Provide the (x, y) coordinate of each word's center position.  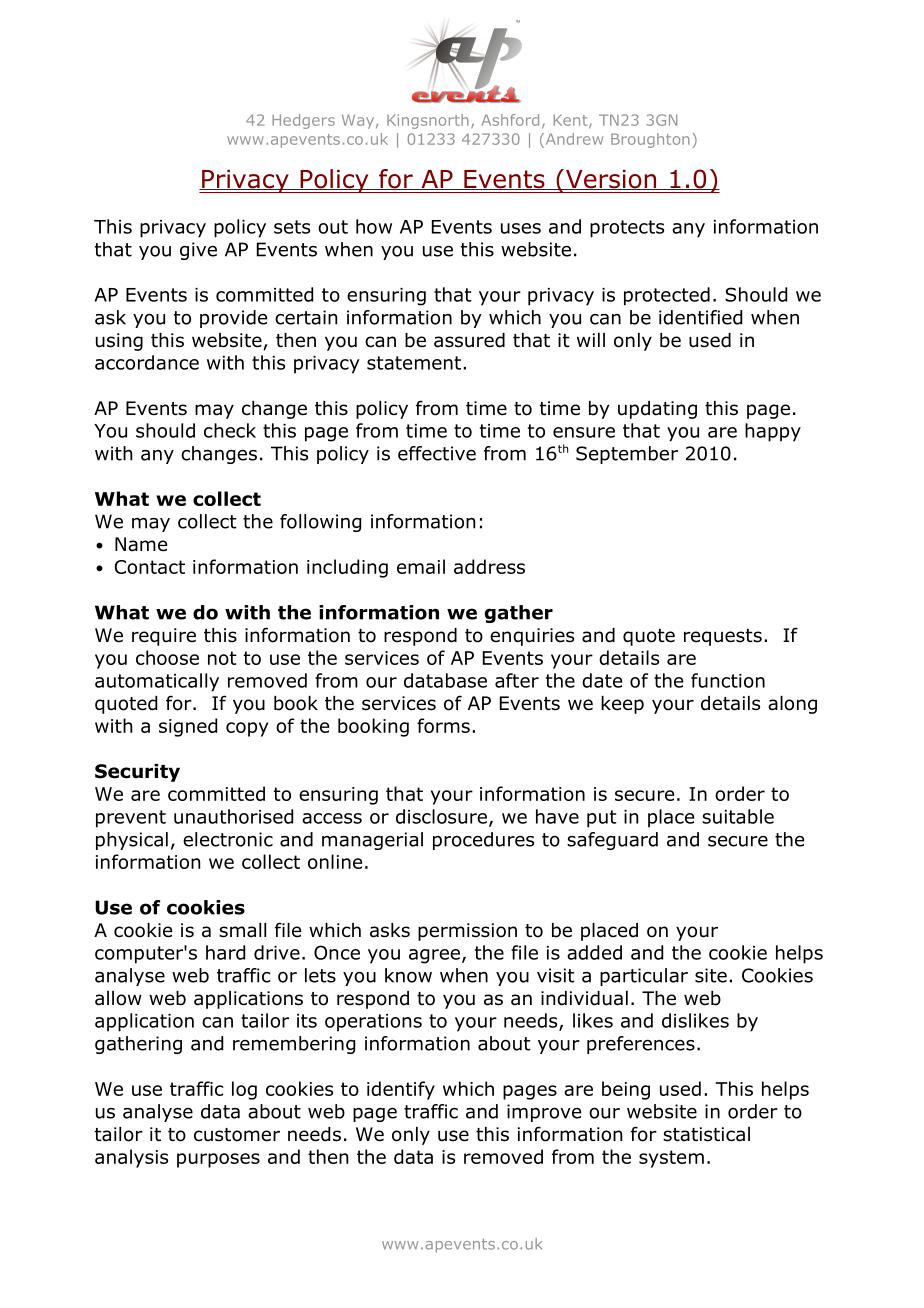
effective (437, 453)
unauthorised (233, 816)
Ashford (510, 120)
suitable (738, 816)
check (230, 430)
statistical (706, 1134)
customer (237, 1135)
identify (401, 1090)
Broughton (650, 140)
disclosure (441, 816)
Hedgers (303, 121)
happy (773, 432)
